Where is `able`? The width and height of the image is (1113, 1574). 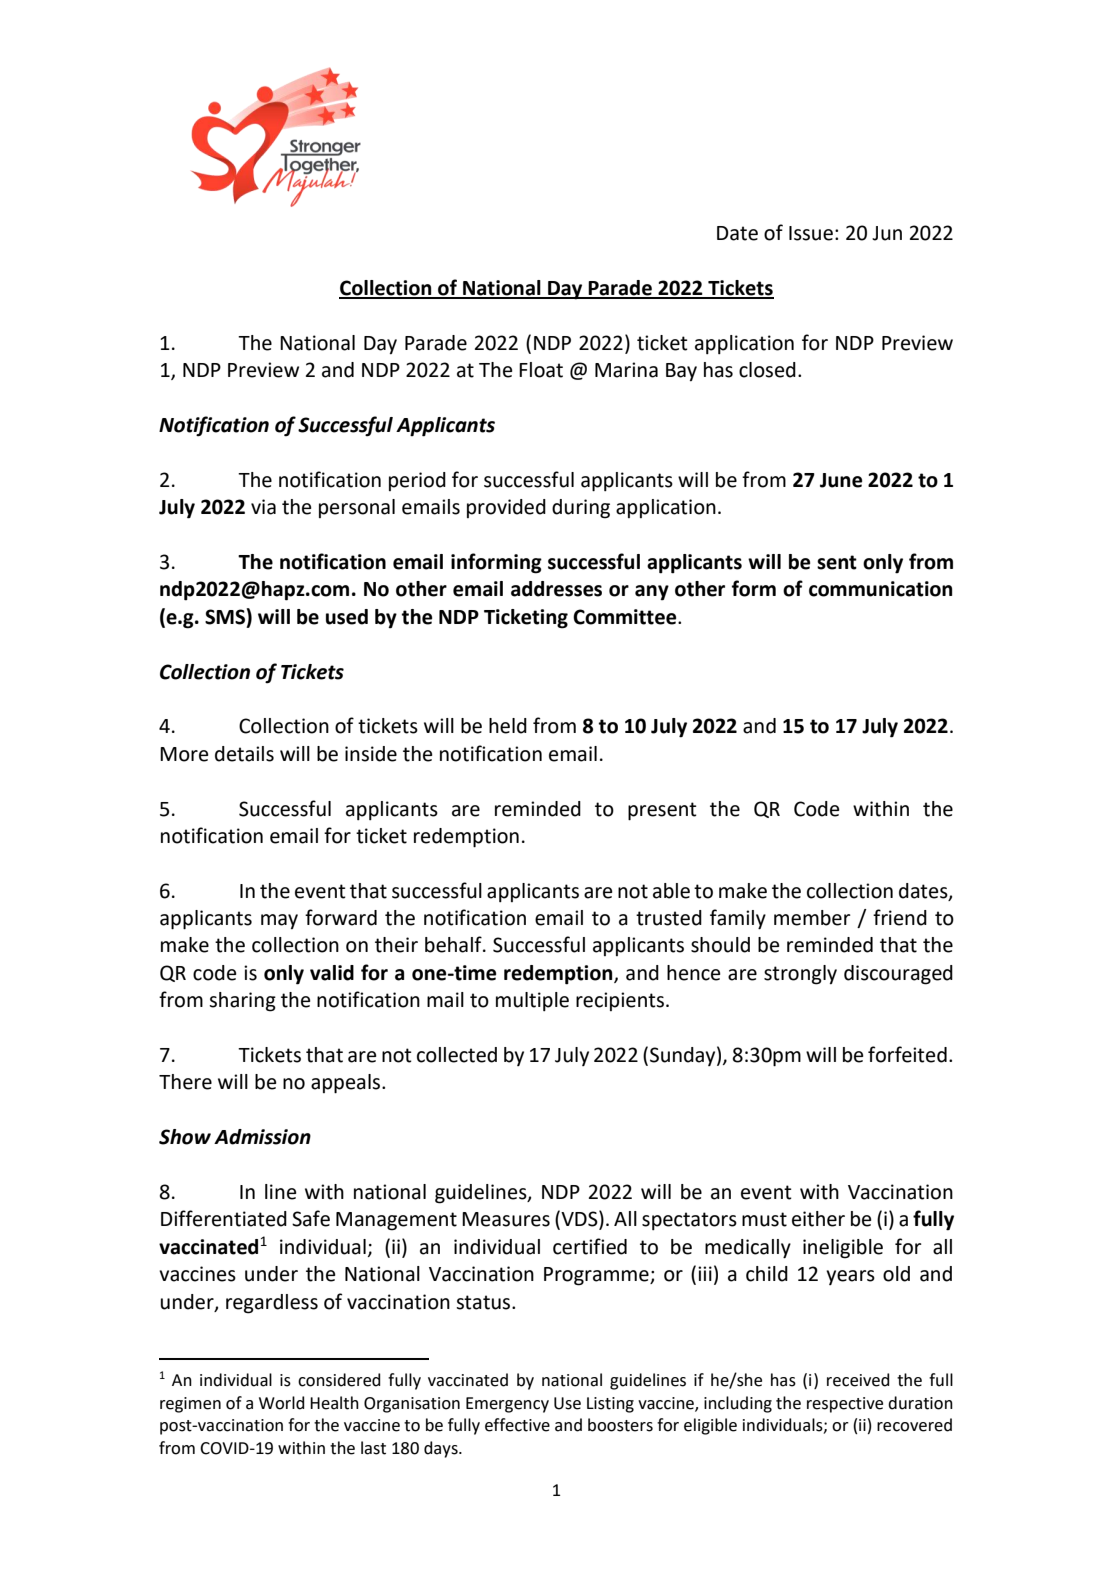 able is located at coordinates (671, 891).
